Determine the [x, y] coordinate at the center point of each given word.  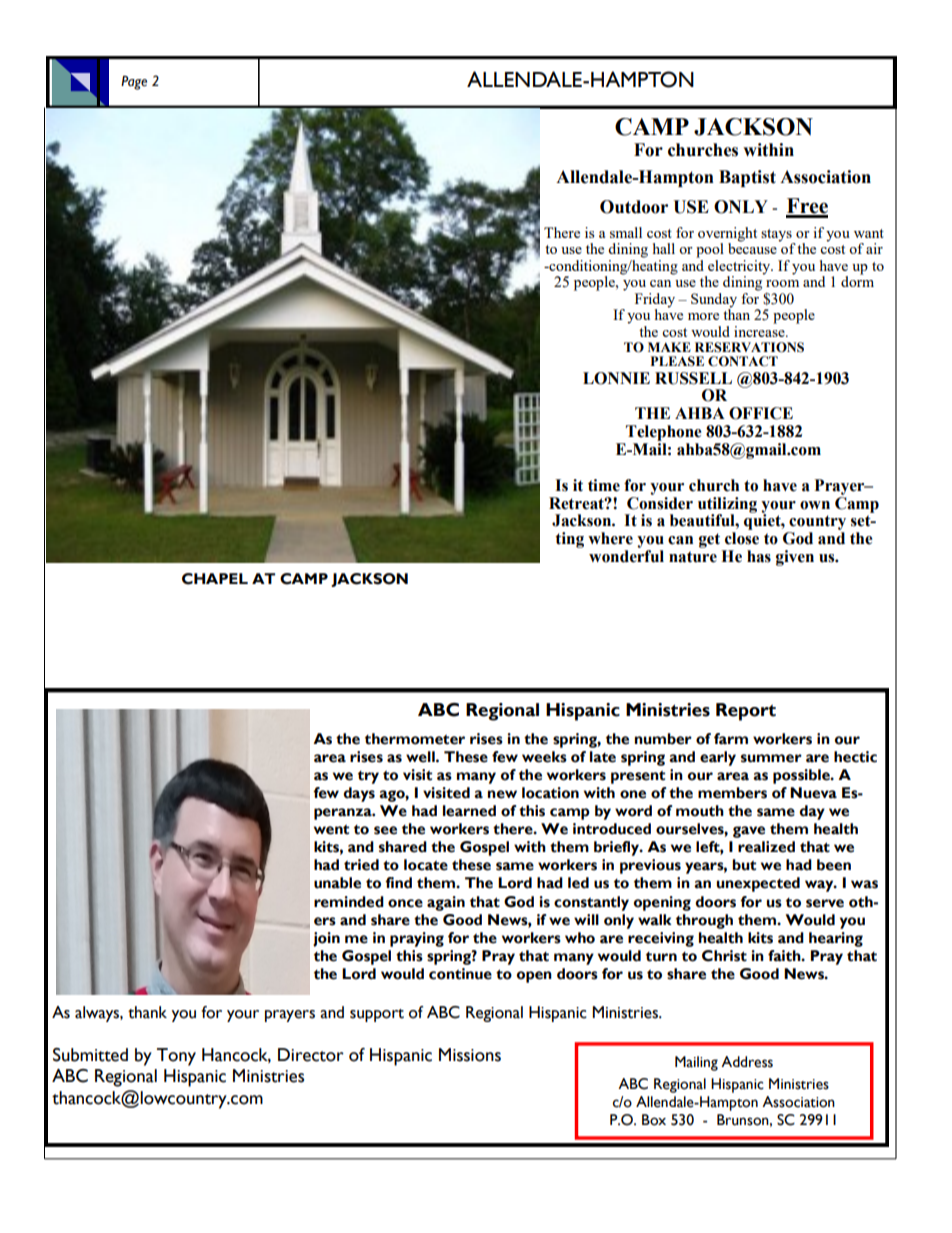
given [795, 558]
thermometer [415, 739]
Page [134, 83]
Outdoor [634, 207]
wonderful [626, 556]
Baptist [747, 178]
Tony [176, 1057]
